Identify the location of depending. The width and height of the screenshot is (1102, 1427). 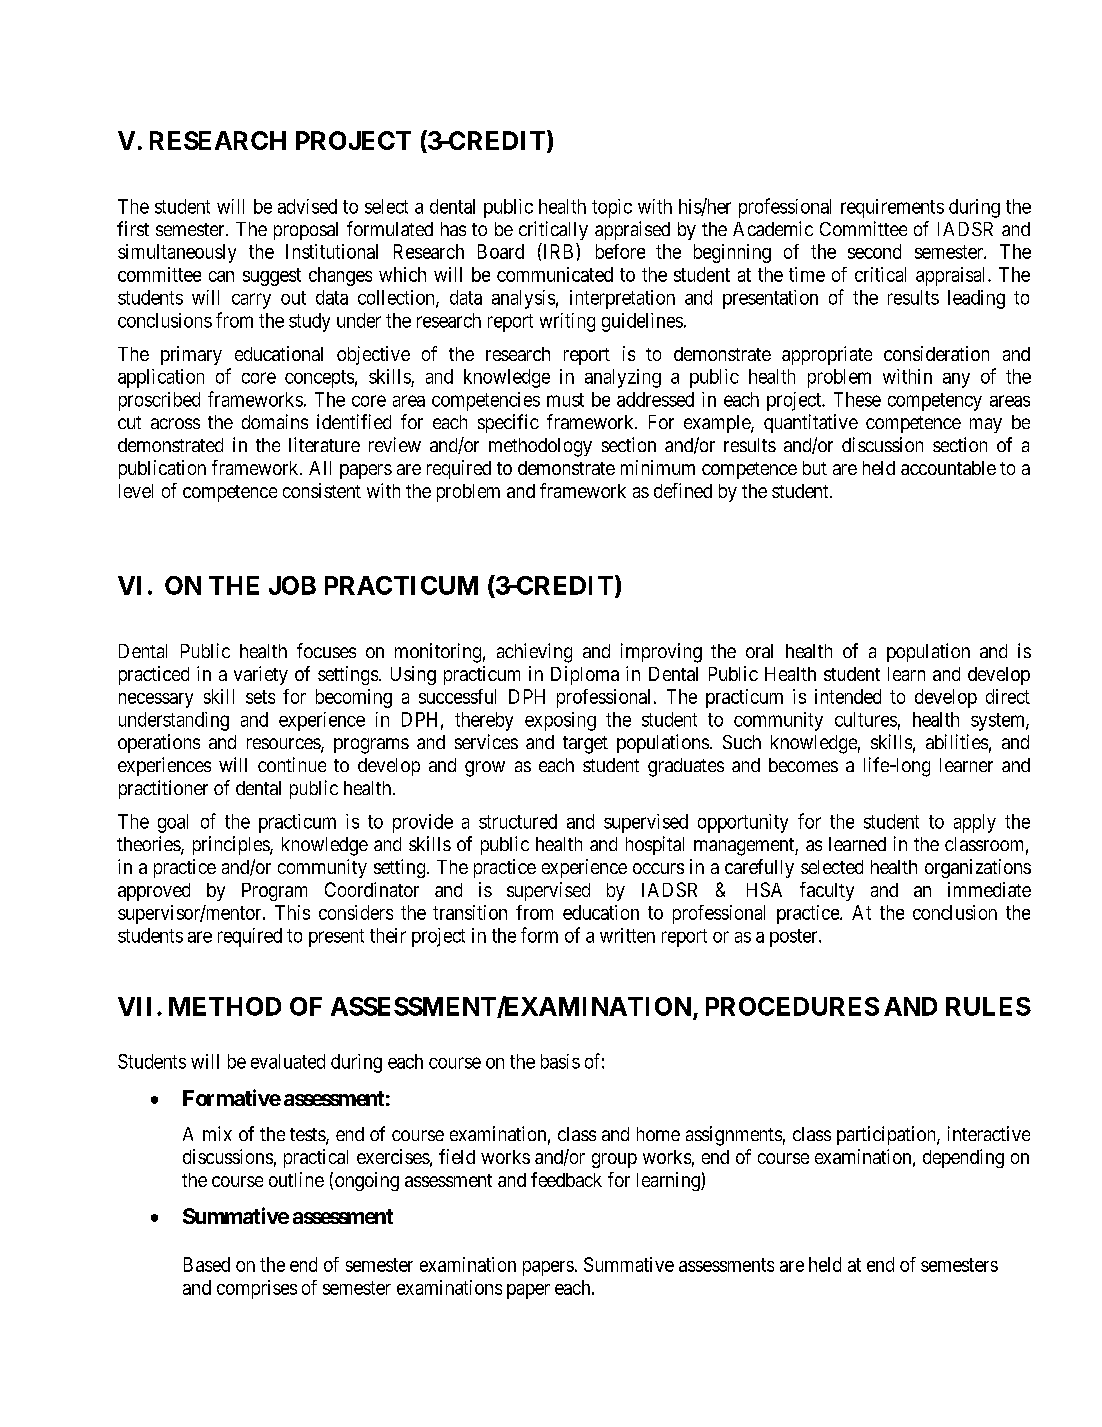
(963, 1158).
